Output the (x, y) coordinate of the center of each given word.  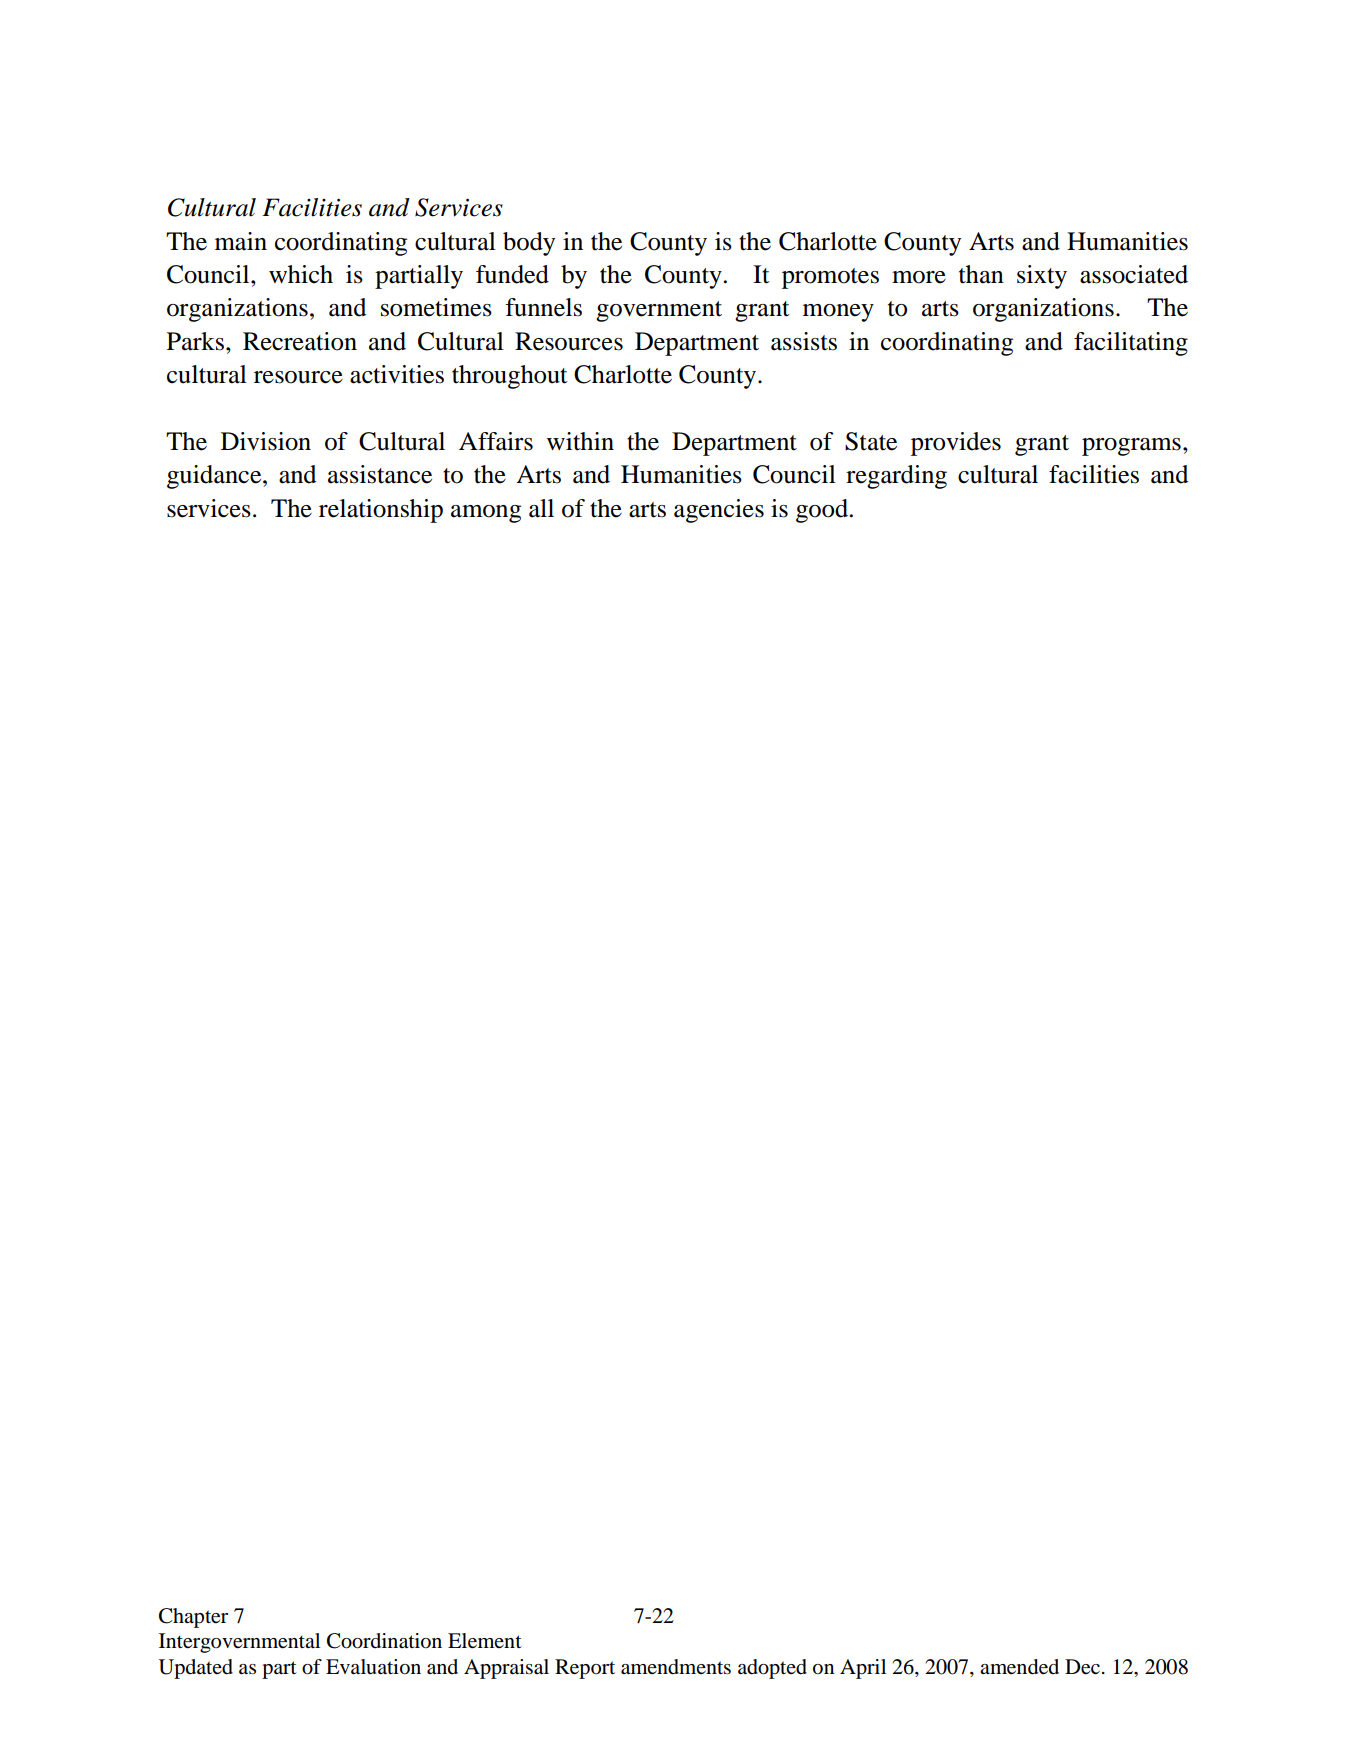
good (822, 511)
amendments (676, 1667)
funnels (543, 307)
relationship (381, 511)
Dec (1082, 1667)
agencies (719, 511)
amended (1019, 1667)
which (301, 274)
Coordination (384, 1641)
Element (485, 1641)
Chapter (193, 1618)
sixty (1042, 277)
